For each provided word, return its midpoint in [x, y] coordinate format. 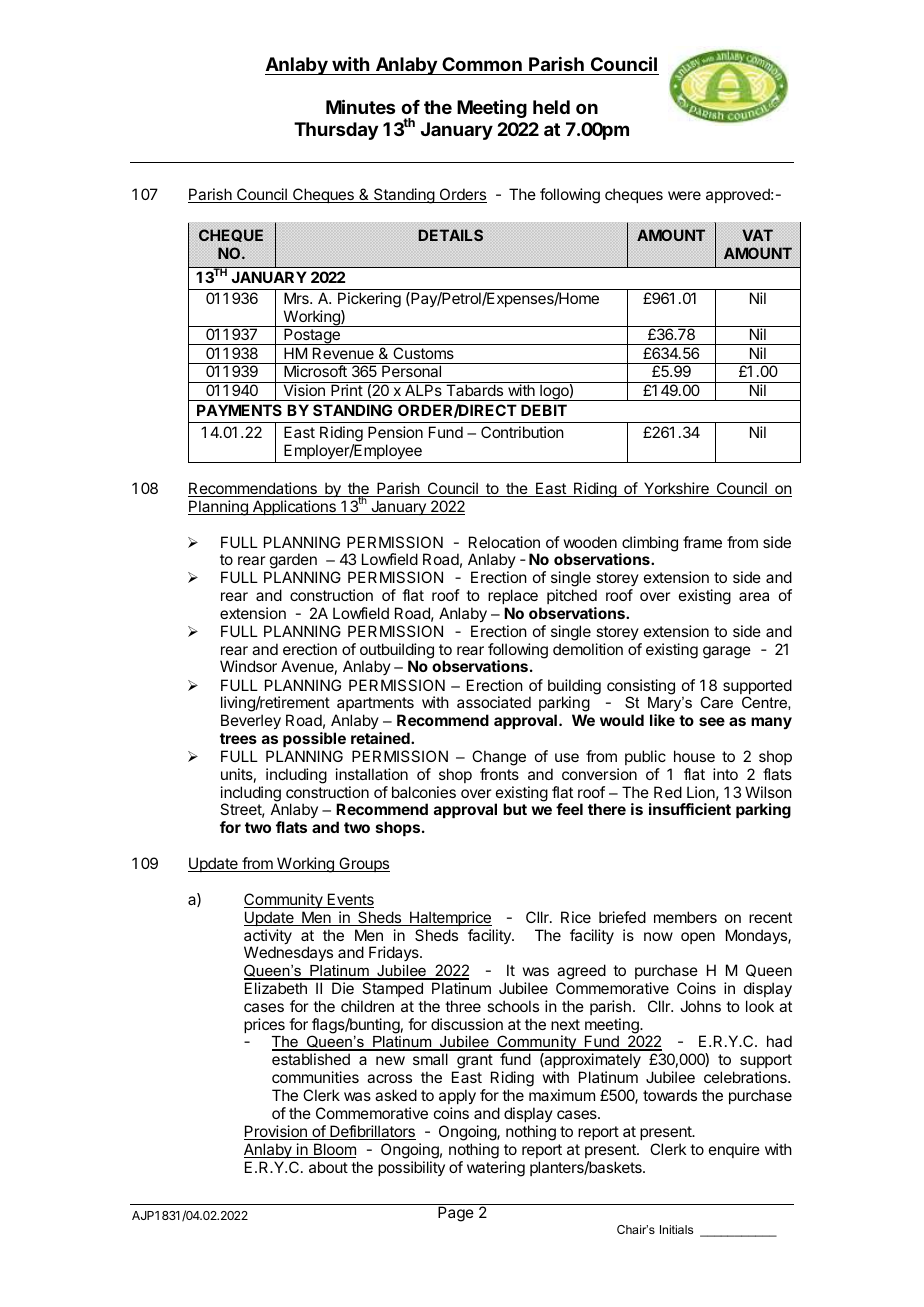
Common [482, 66]
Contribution [522, 432]
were [684, 195]
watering [496, 1169]
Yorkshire [676, 489]
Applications [294, 507]
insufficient [690, 809]
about [328, 1167]
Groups [363, 864]
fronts [499, 774]
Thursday [336, 131]
